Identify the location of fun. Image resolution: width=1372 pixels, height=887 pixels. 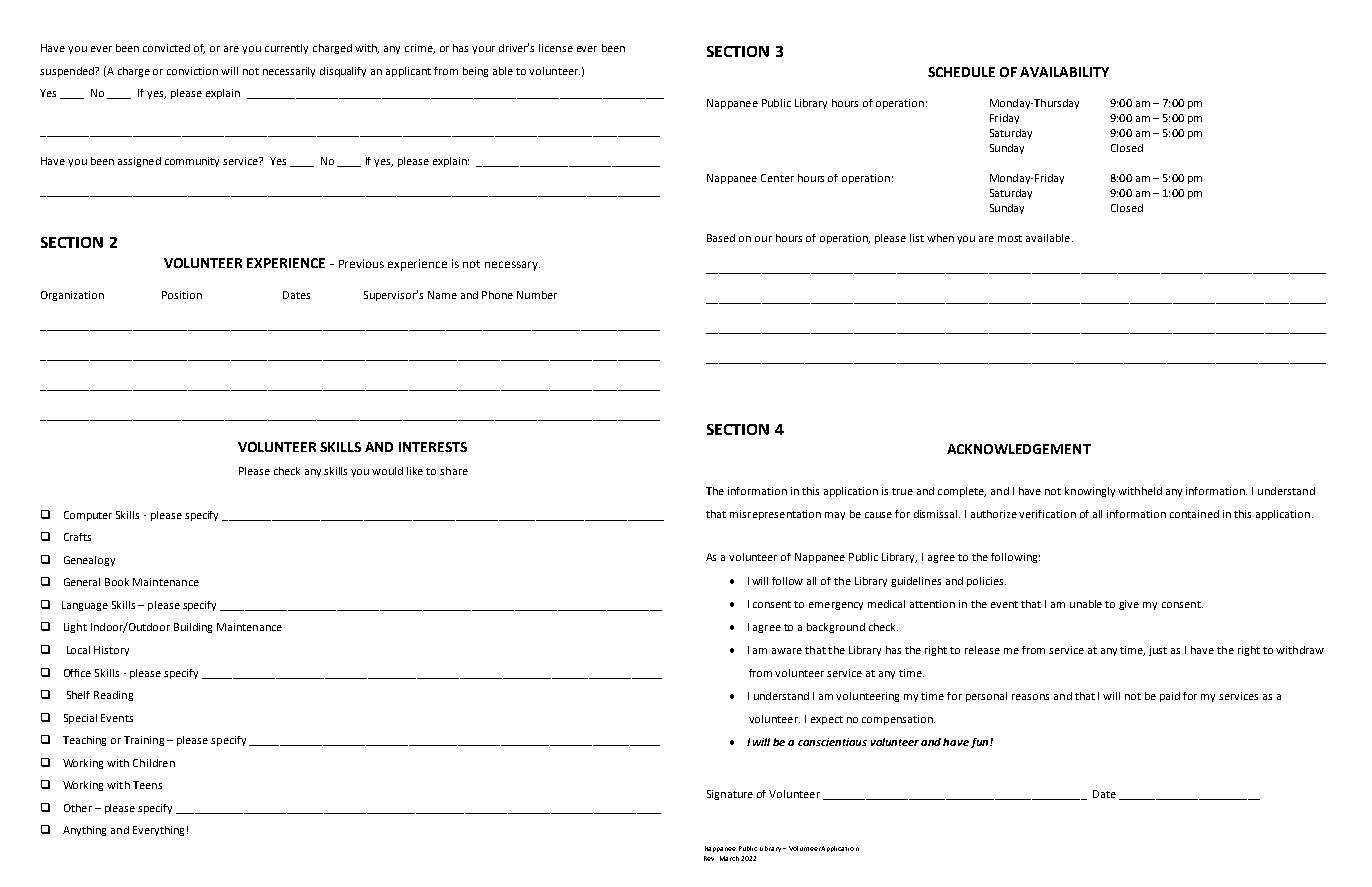
(979, 743).
